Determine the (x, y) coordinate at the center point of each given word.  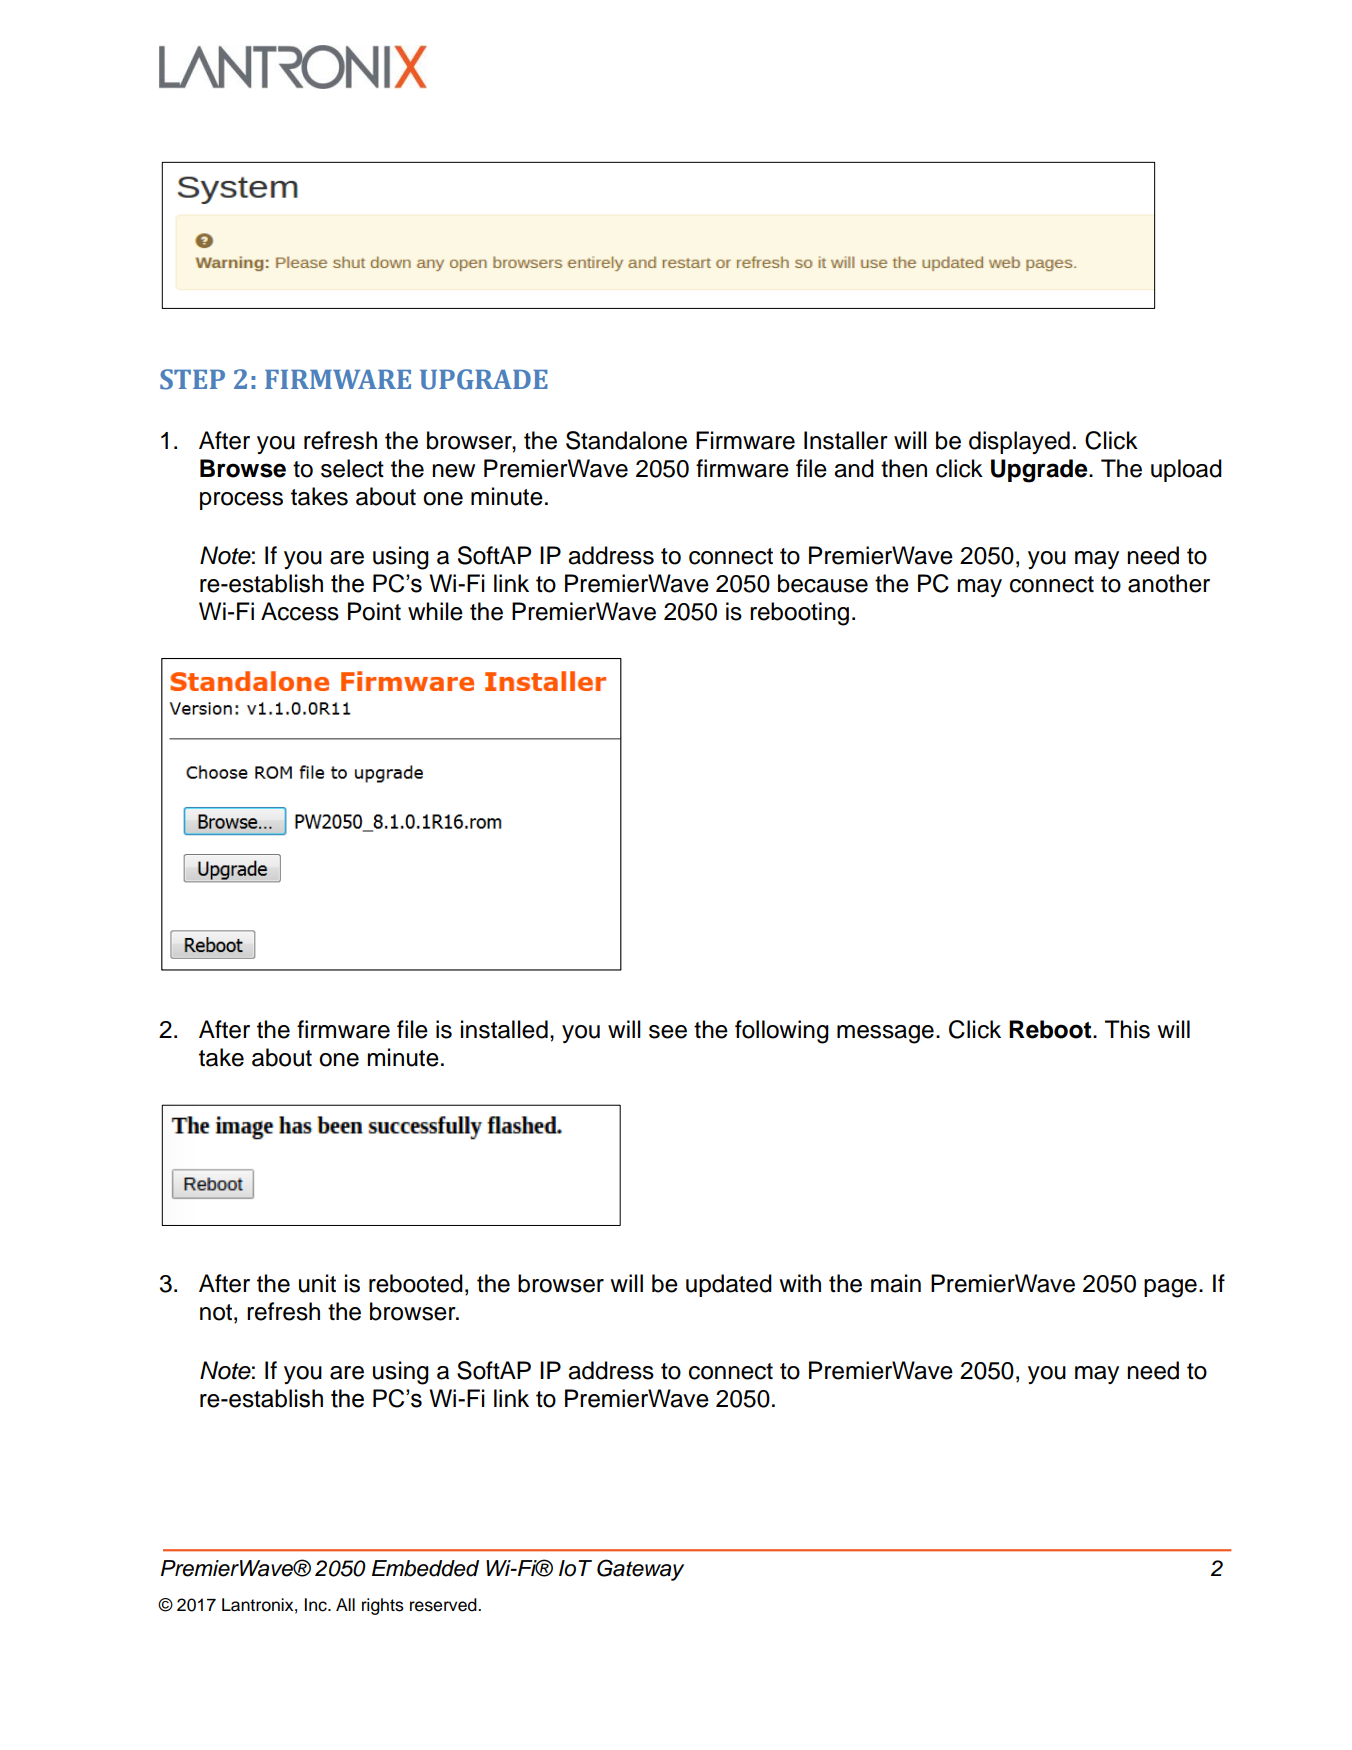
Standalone (626, 440)
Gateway (640, 1570)
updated (729, 1285)
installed (504, 1029)
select (352, 468)
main (896, 1283)
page (1170, 1288)
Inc (317, 1605)
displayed (1019, 442)
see (668, 1032)
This (1127, 1029)
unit (317, 1283)
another (1169, 583)
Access (300, 611)
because (823, 583)
